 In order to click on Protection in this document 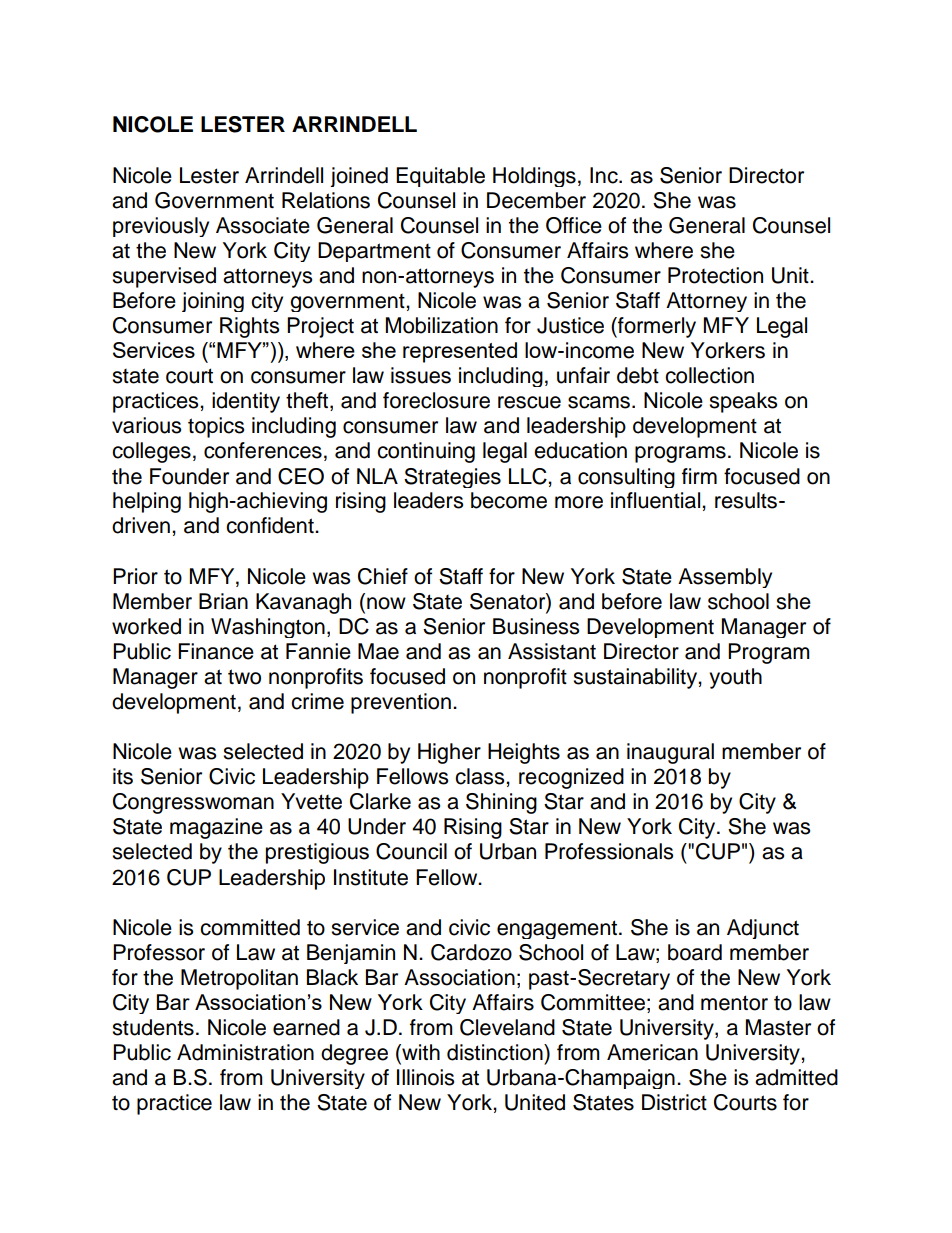, I will do `click(715, 275)`.
